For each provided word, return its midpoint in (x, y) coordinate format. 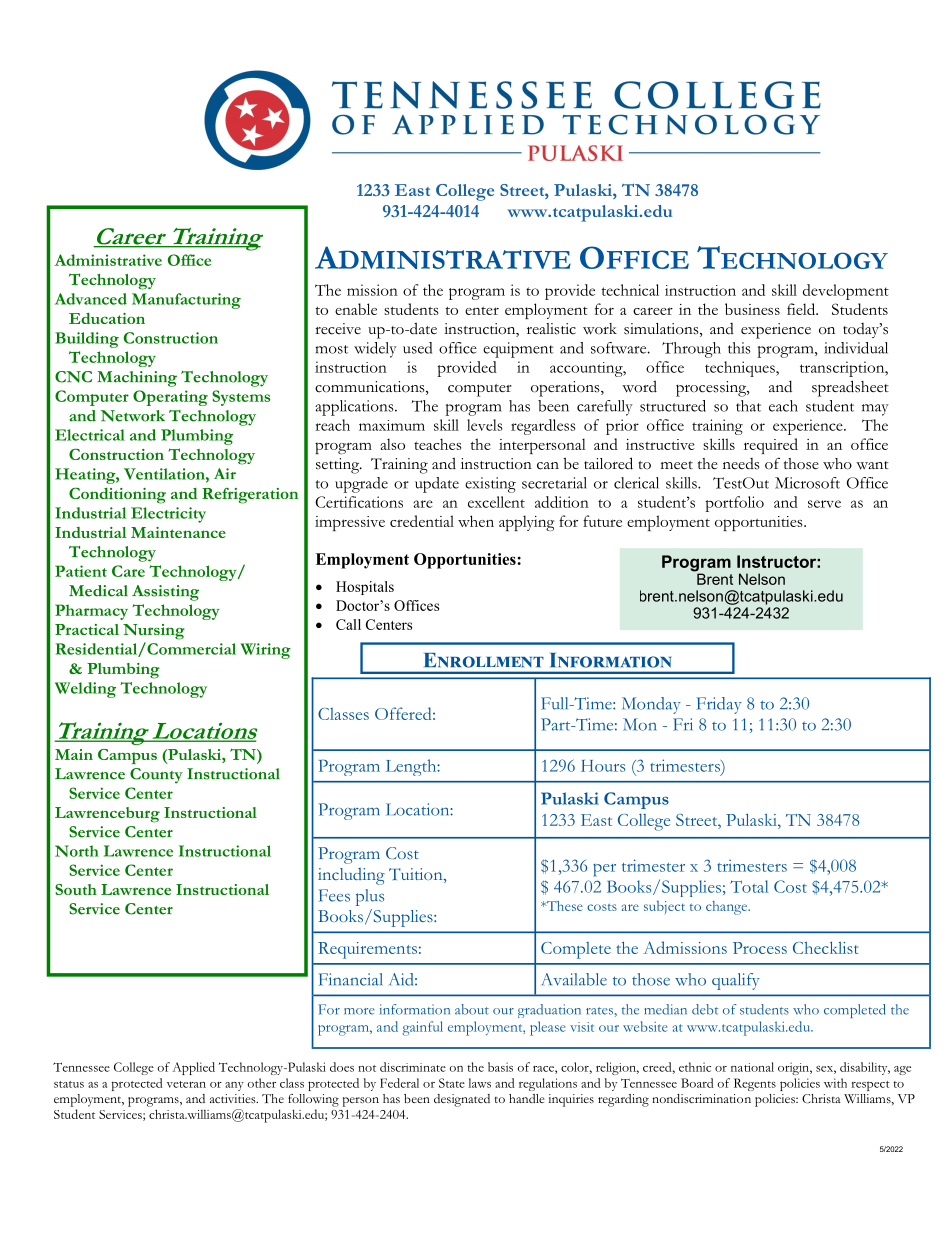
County (156, 776)
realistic (551, 329)
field (802, 309)
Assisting (165, 593)
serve (824, 504)
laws (479, 1083)
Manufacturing (186, 301)
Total (749, 886)
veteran (186, 1084)
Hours (603, 766)
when (476, 521)
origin (795, 1068)
